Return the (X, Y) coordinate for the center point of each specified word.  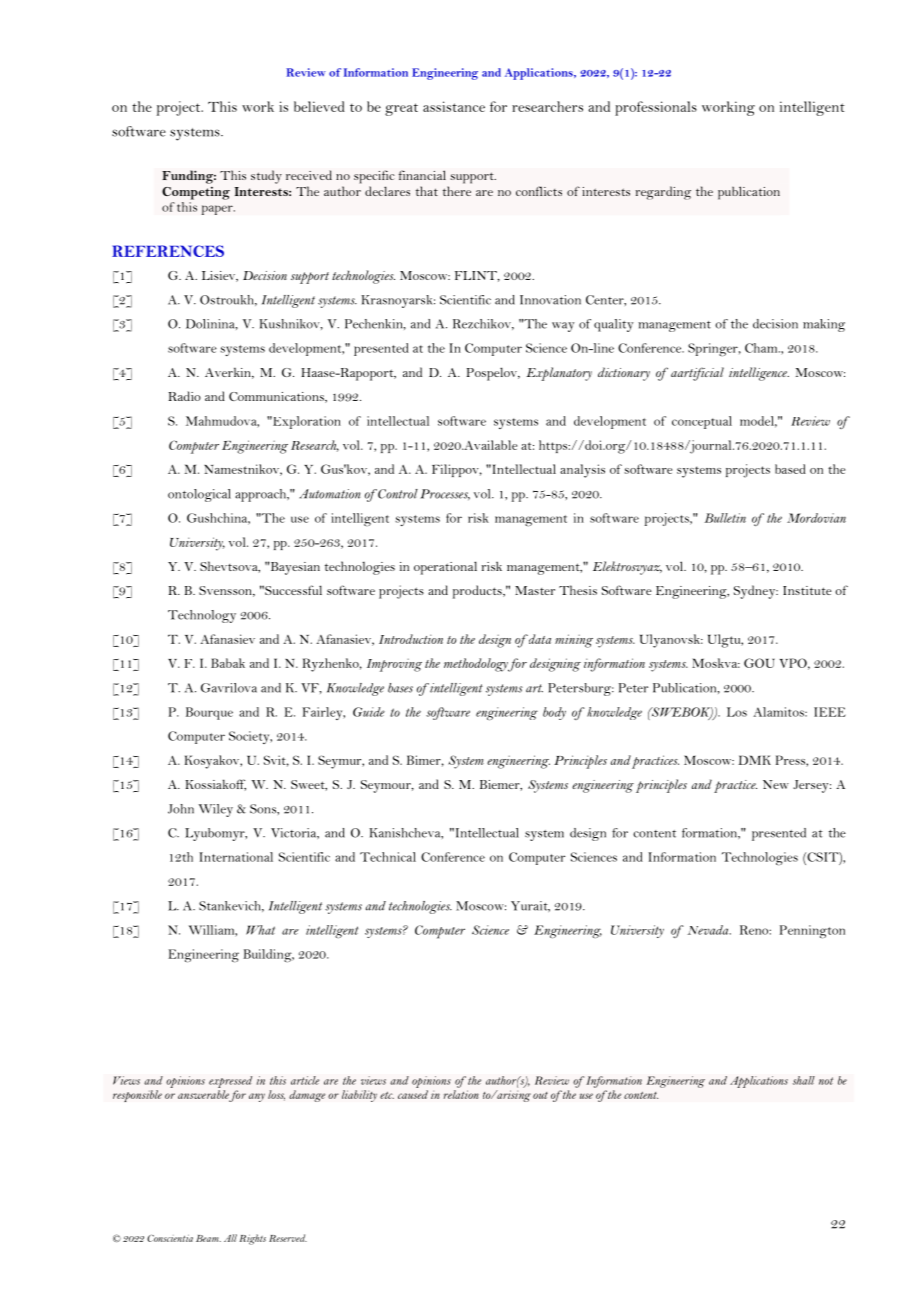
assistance (454, 106)
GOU (759, 663)
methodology (476, 665)
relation (461, 1094)
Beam (208, 1238)
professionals (656, 108)
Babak (228, 663)
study (266, 177)
